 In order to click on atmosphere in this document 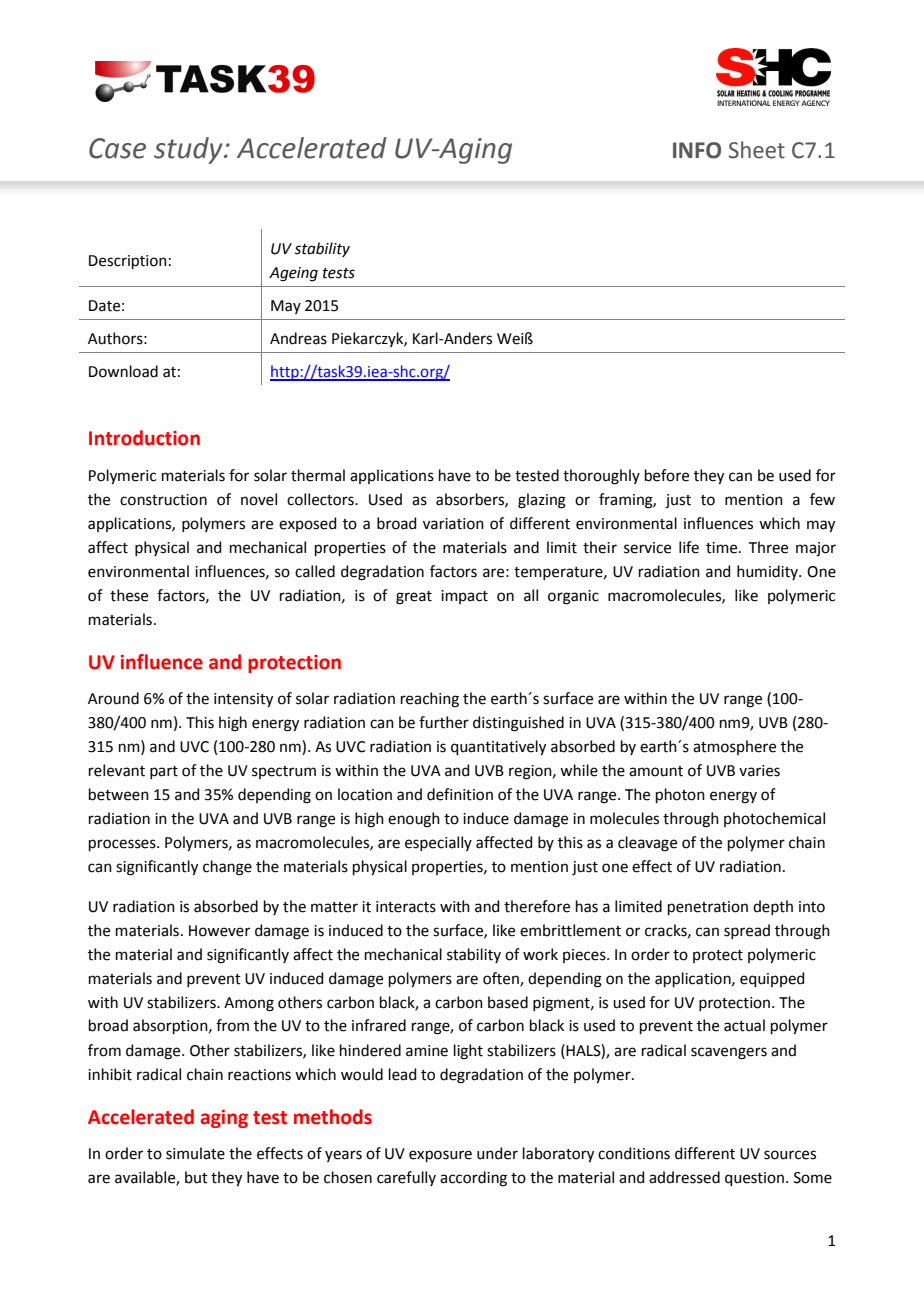, I will do `click(734, 747)`.
